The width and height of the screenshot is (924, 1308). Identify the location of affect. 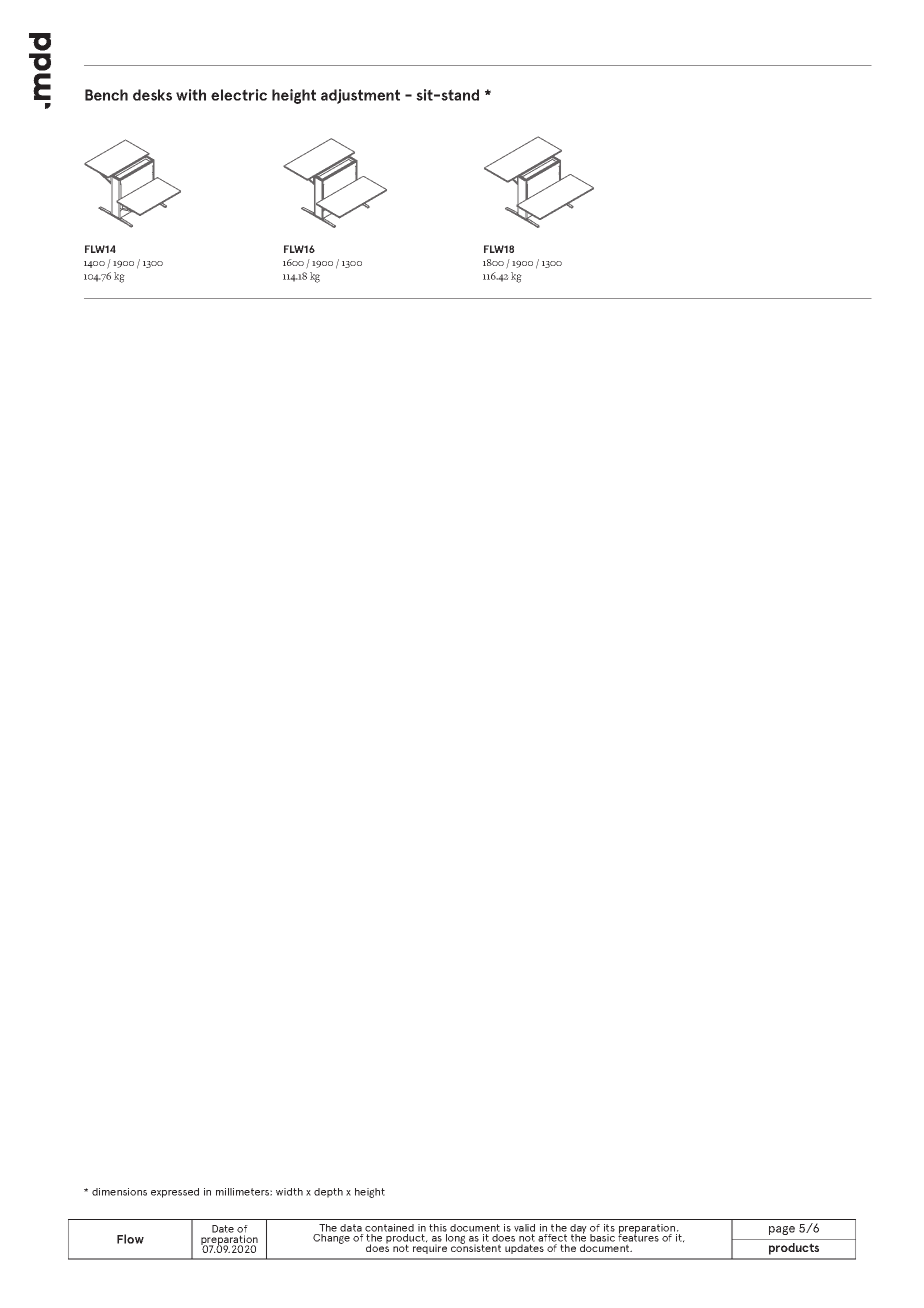
(552, 1238).
